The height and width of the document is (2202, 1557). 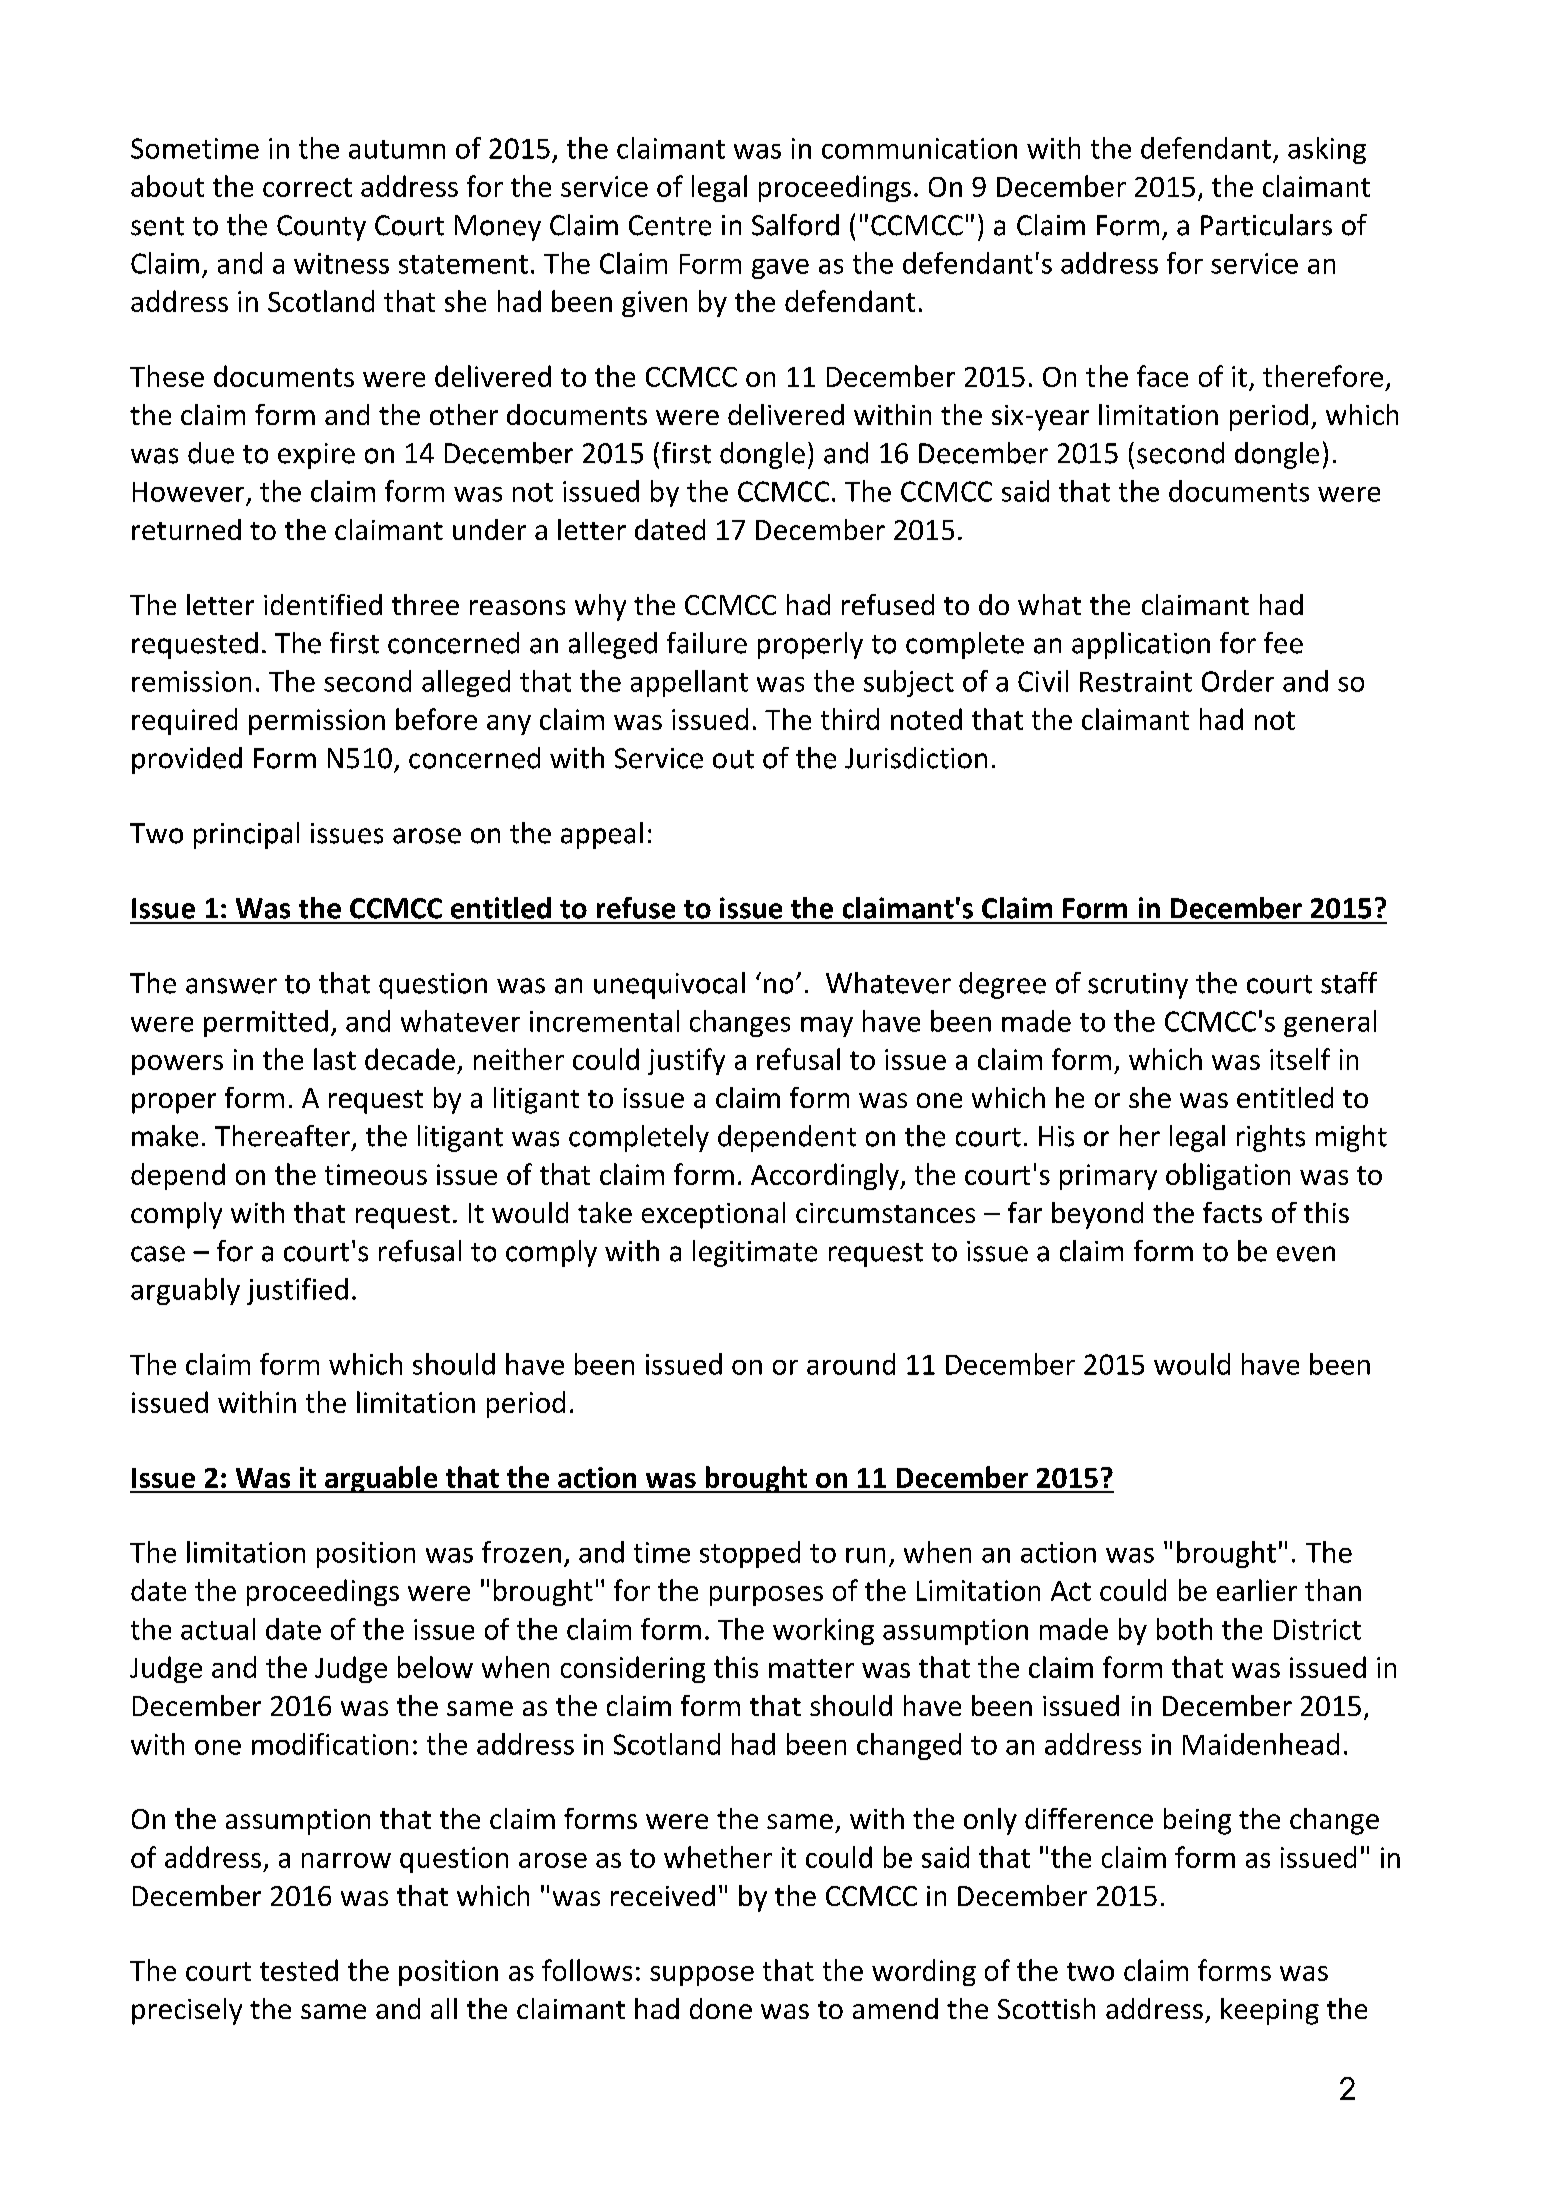 What do you see at coordinates (297, 1291) in the document?
I see `justified` at bounding box center [297, 1291].
